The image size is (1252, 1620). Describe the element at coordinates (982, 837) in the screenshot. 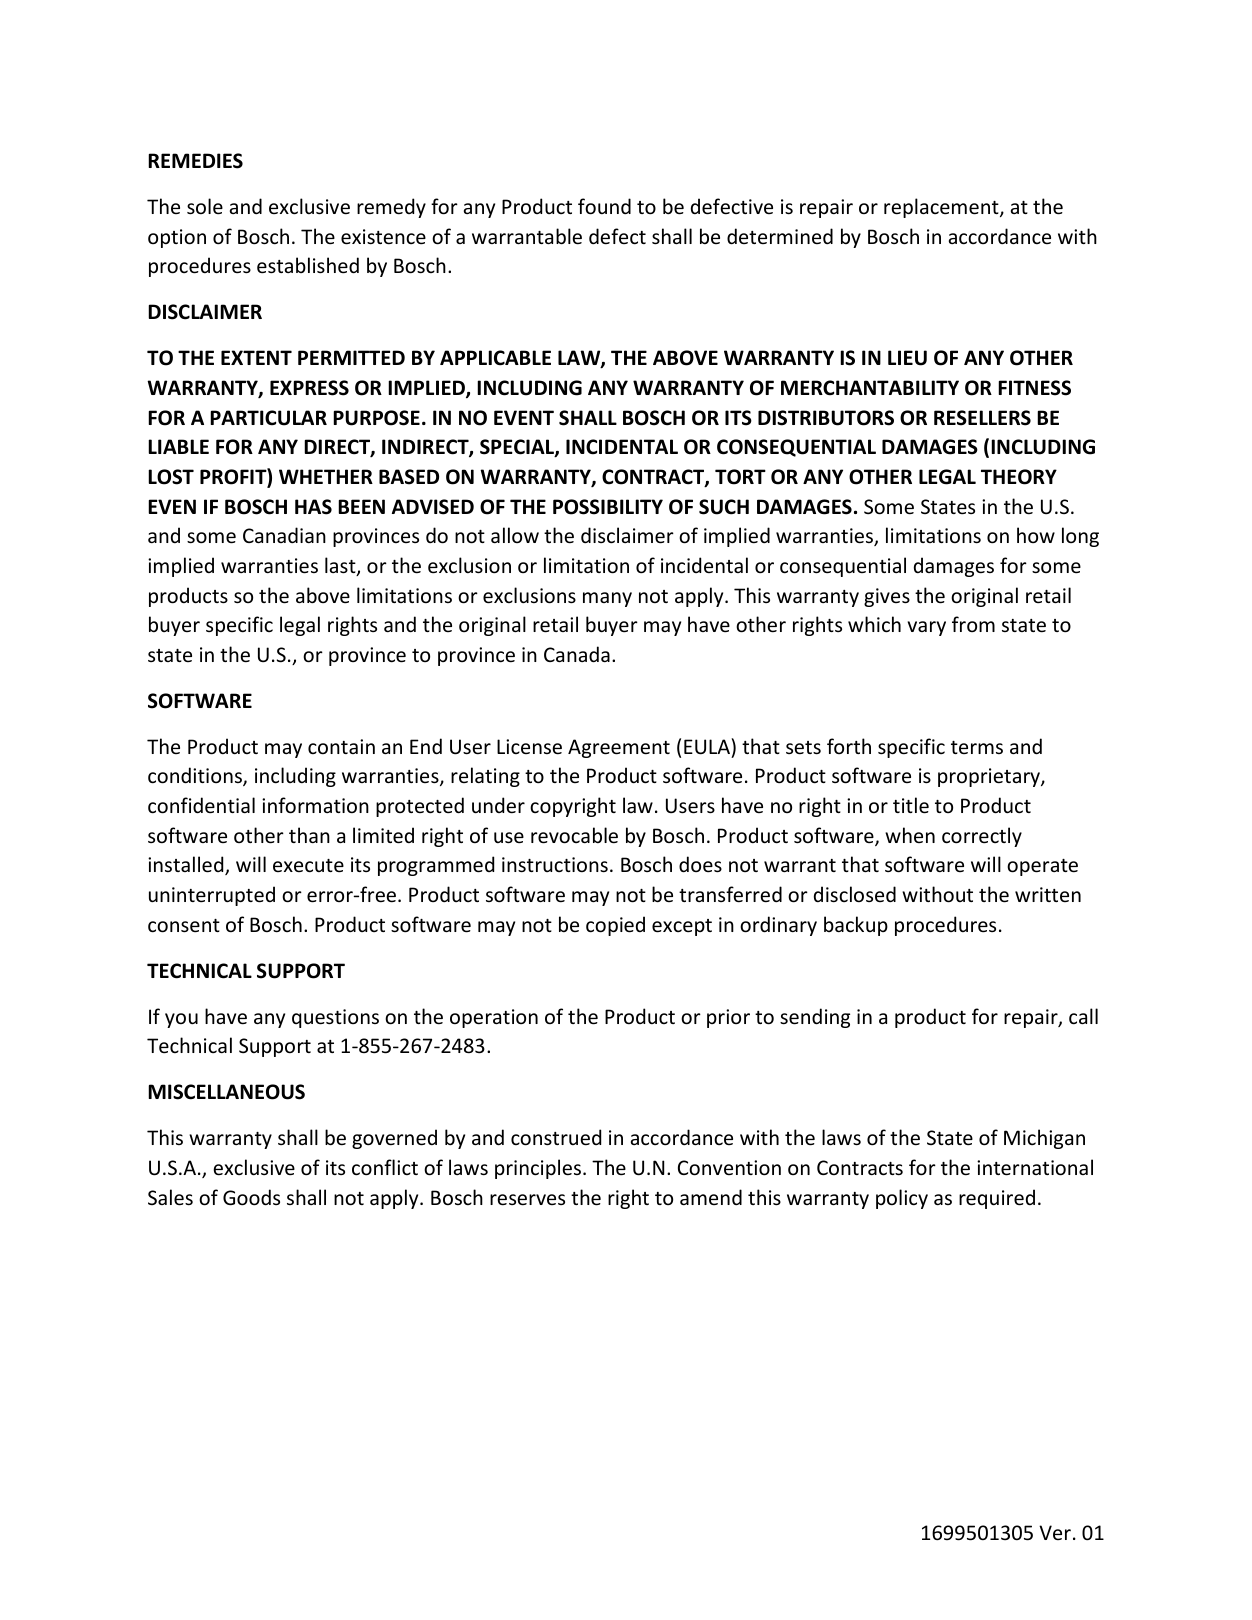

I see `correctly` at that location.
